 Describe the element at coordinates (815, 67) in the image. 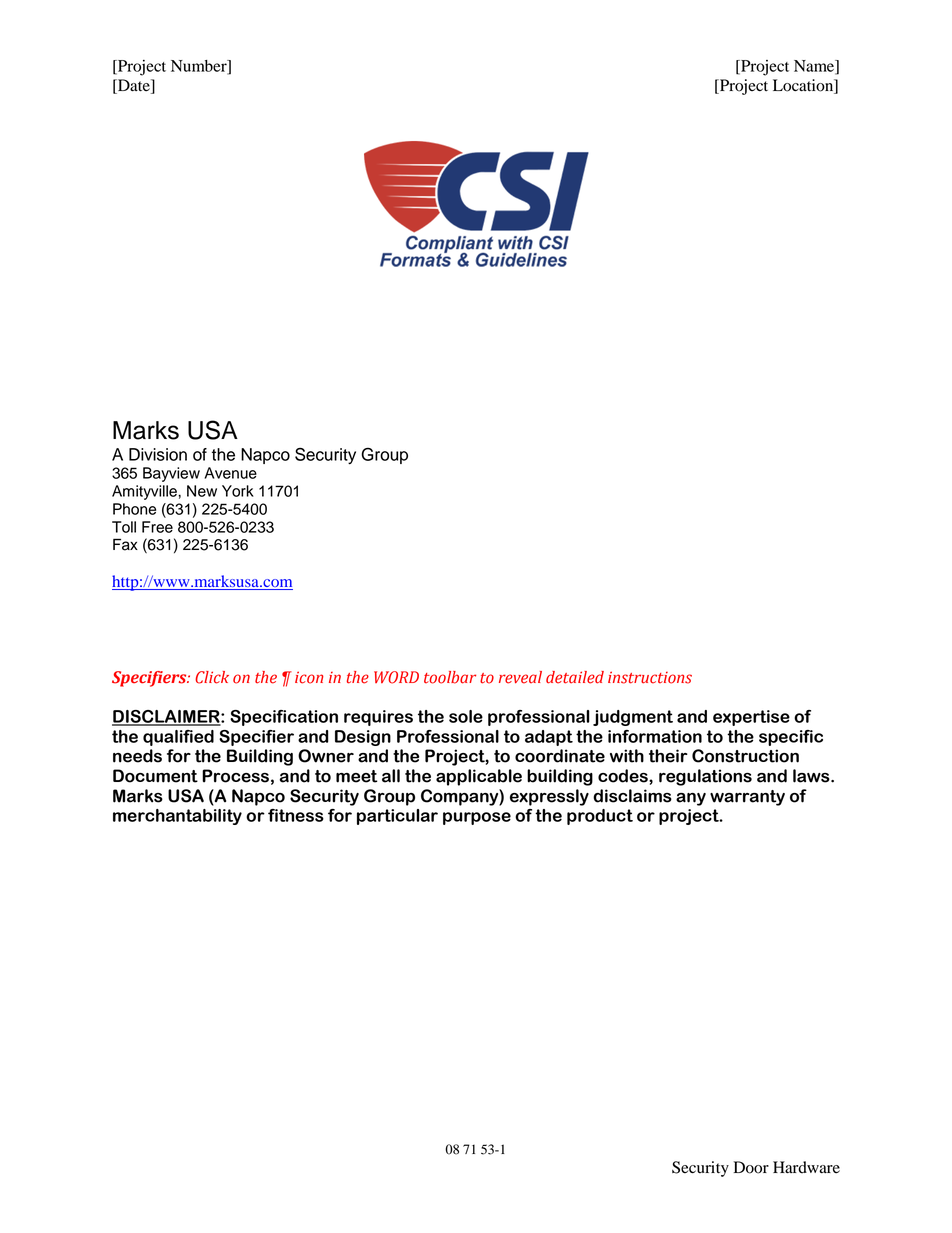

I see `Name` at that location.
